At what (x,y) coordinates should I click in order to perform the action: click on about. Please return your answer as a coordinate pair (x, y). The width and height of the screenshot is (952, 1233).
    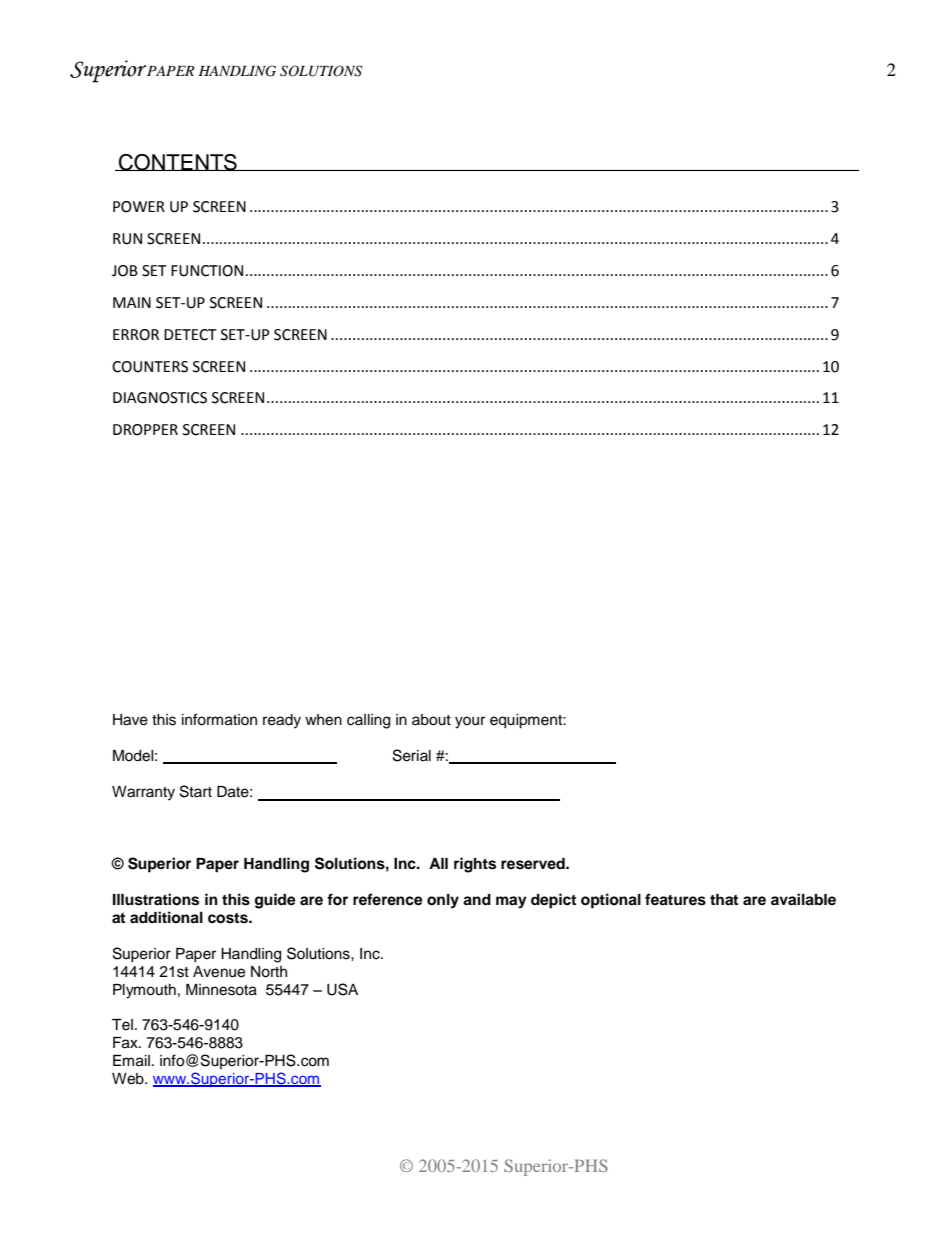
    Looking at the image, I should click on (431, 720).
